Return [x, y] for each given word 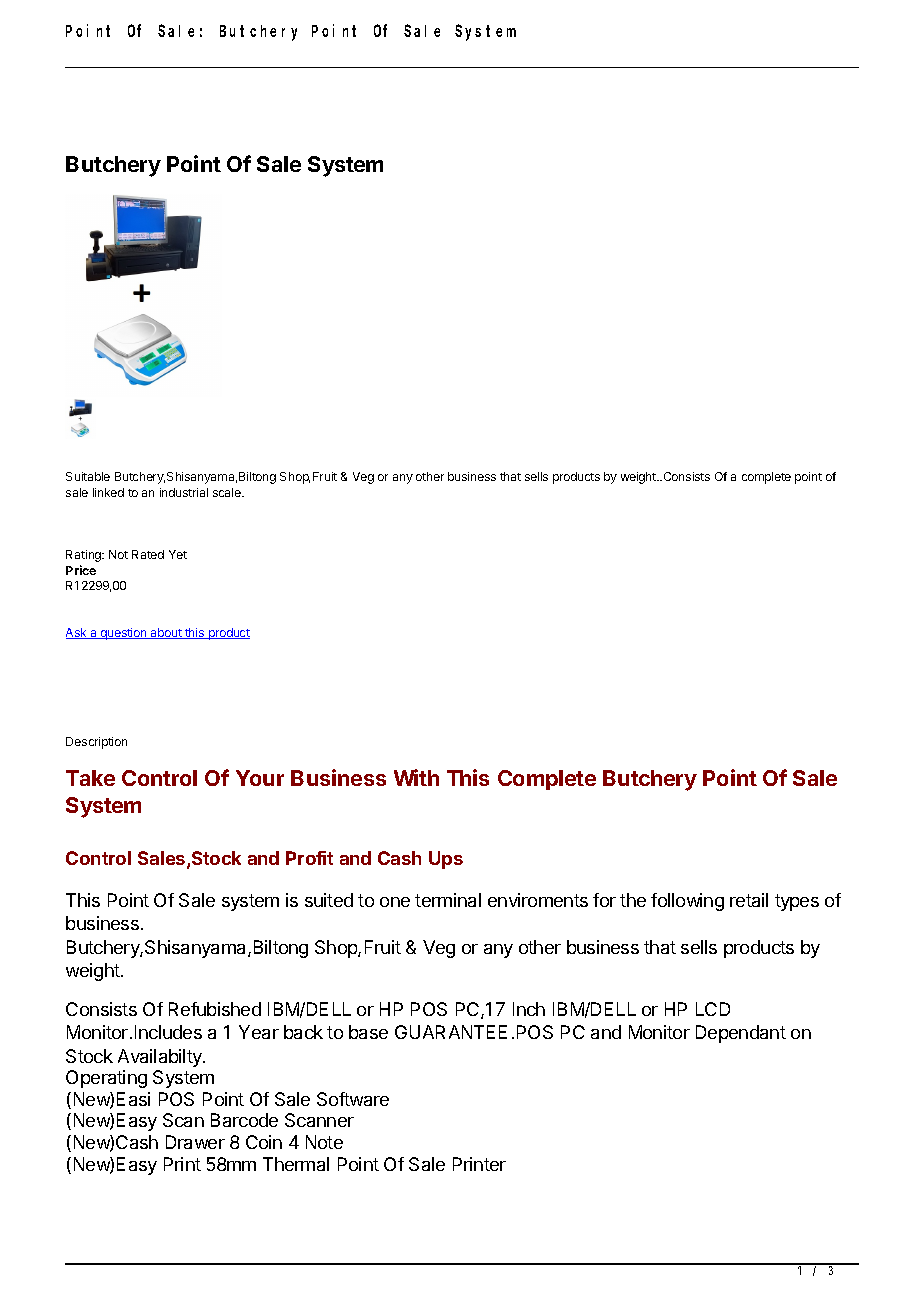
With [416, 777]
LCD [713, 1009]
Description [96, 743]
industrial [184, 492]
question [123, 634]
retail [749, 900]
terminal [448, 900]
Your [260, 778]
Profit [309, 858]
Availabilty [161, 1058]
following [687, 902]
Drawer [195, 1142]
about [166, 633]
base [368, 1032]
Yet [178, 554]
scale [228, 492]
